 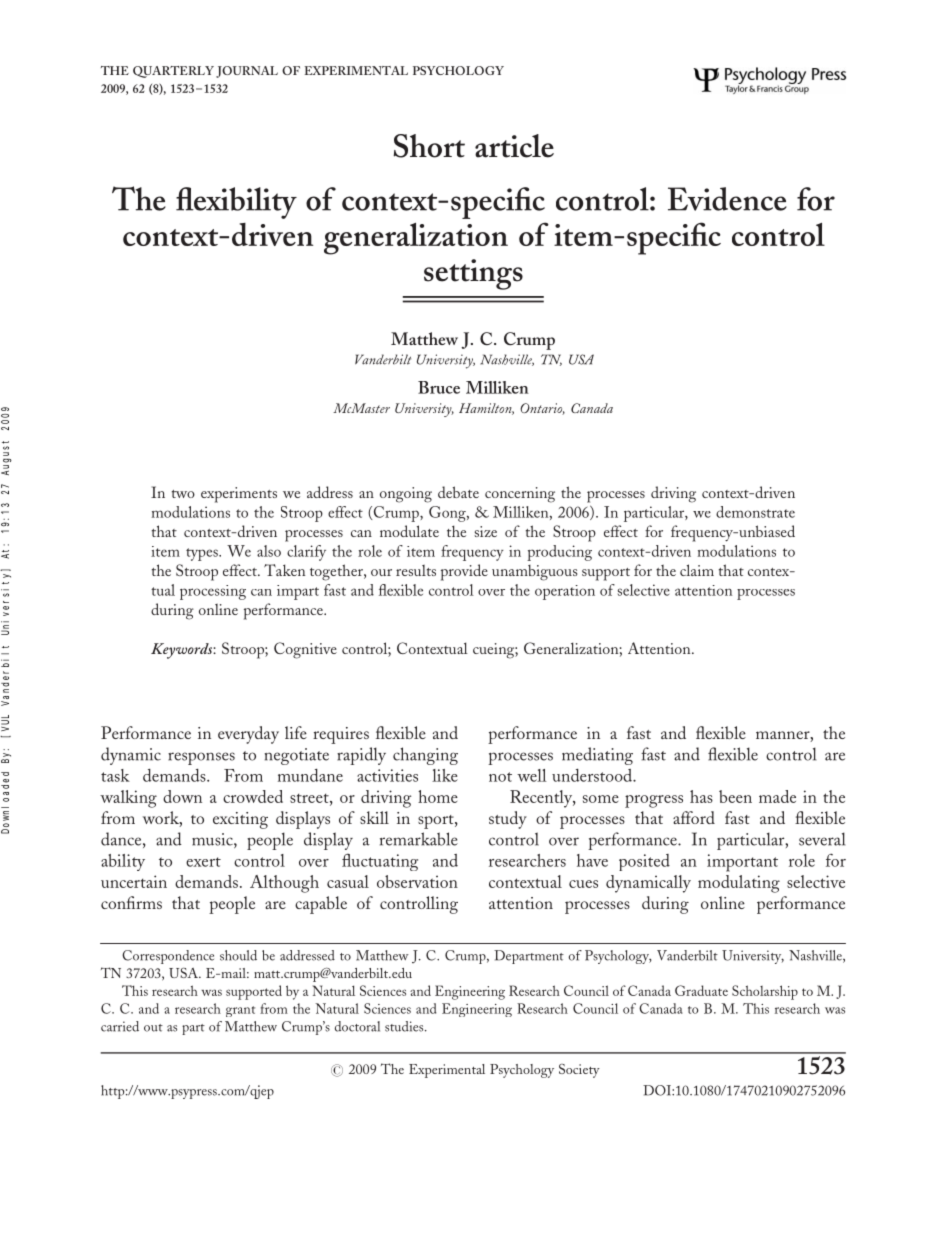 I want to click on Evidence, so click(x=727, y=199).
